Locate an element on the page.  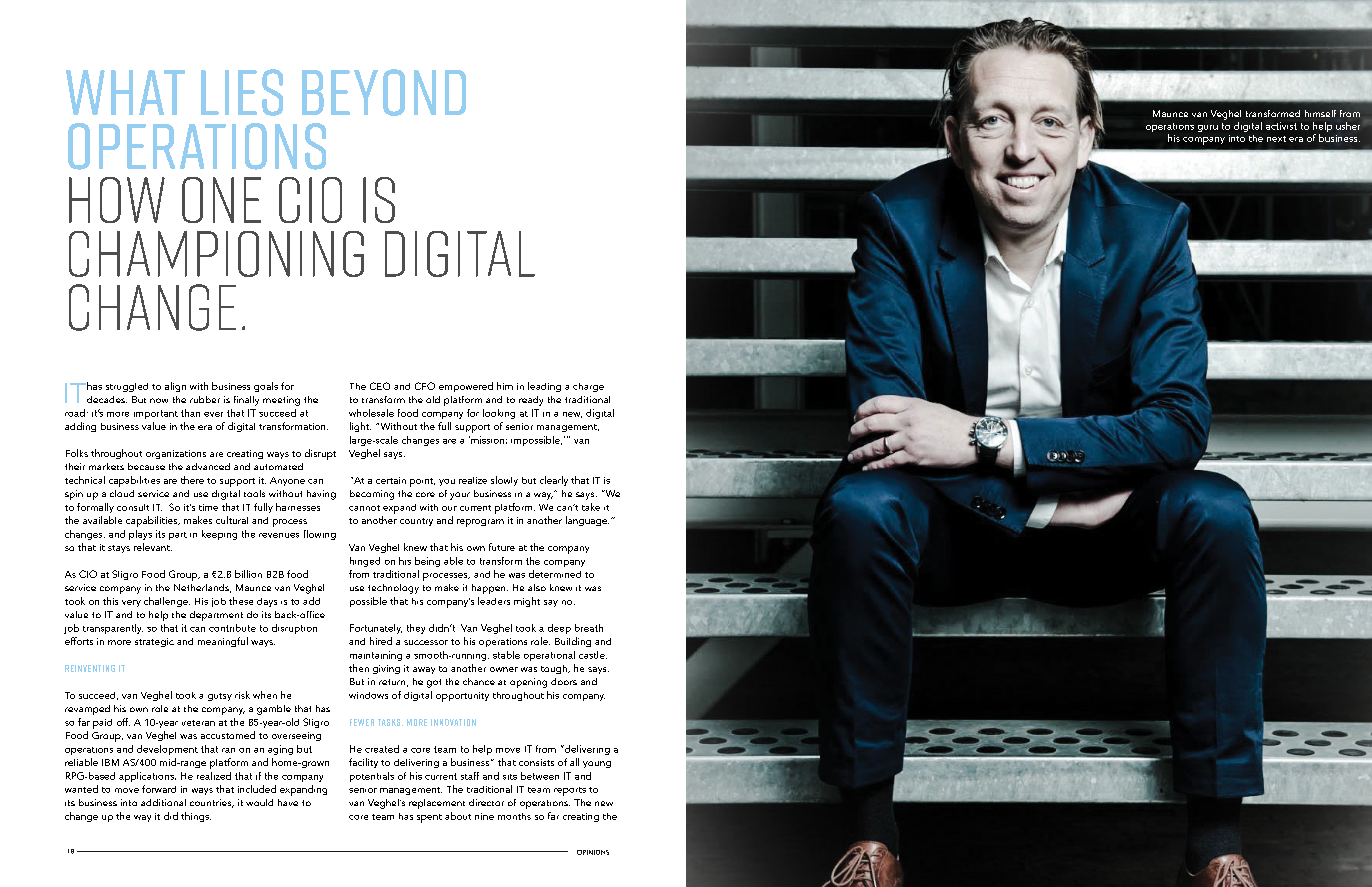
things is located at coordinates (196, 817).
